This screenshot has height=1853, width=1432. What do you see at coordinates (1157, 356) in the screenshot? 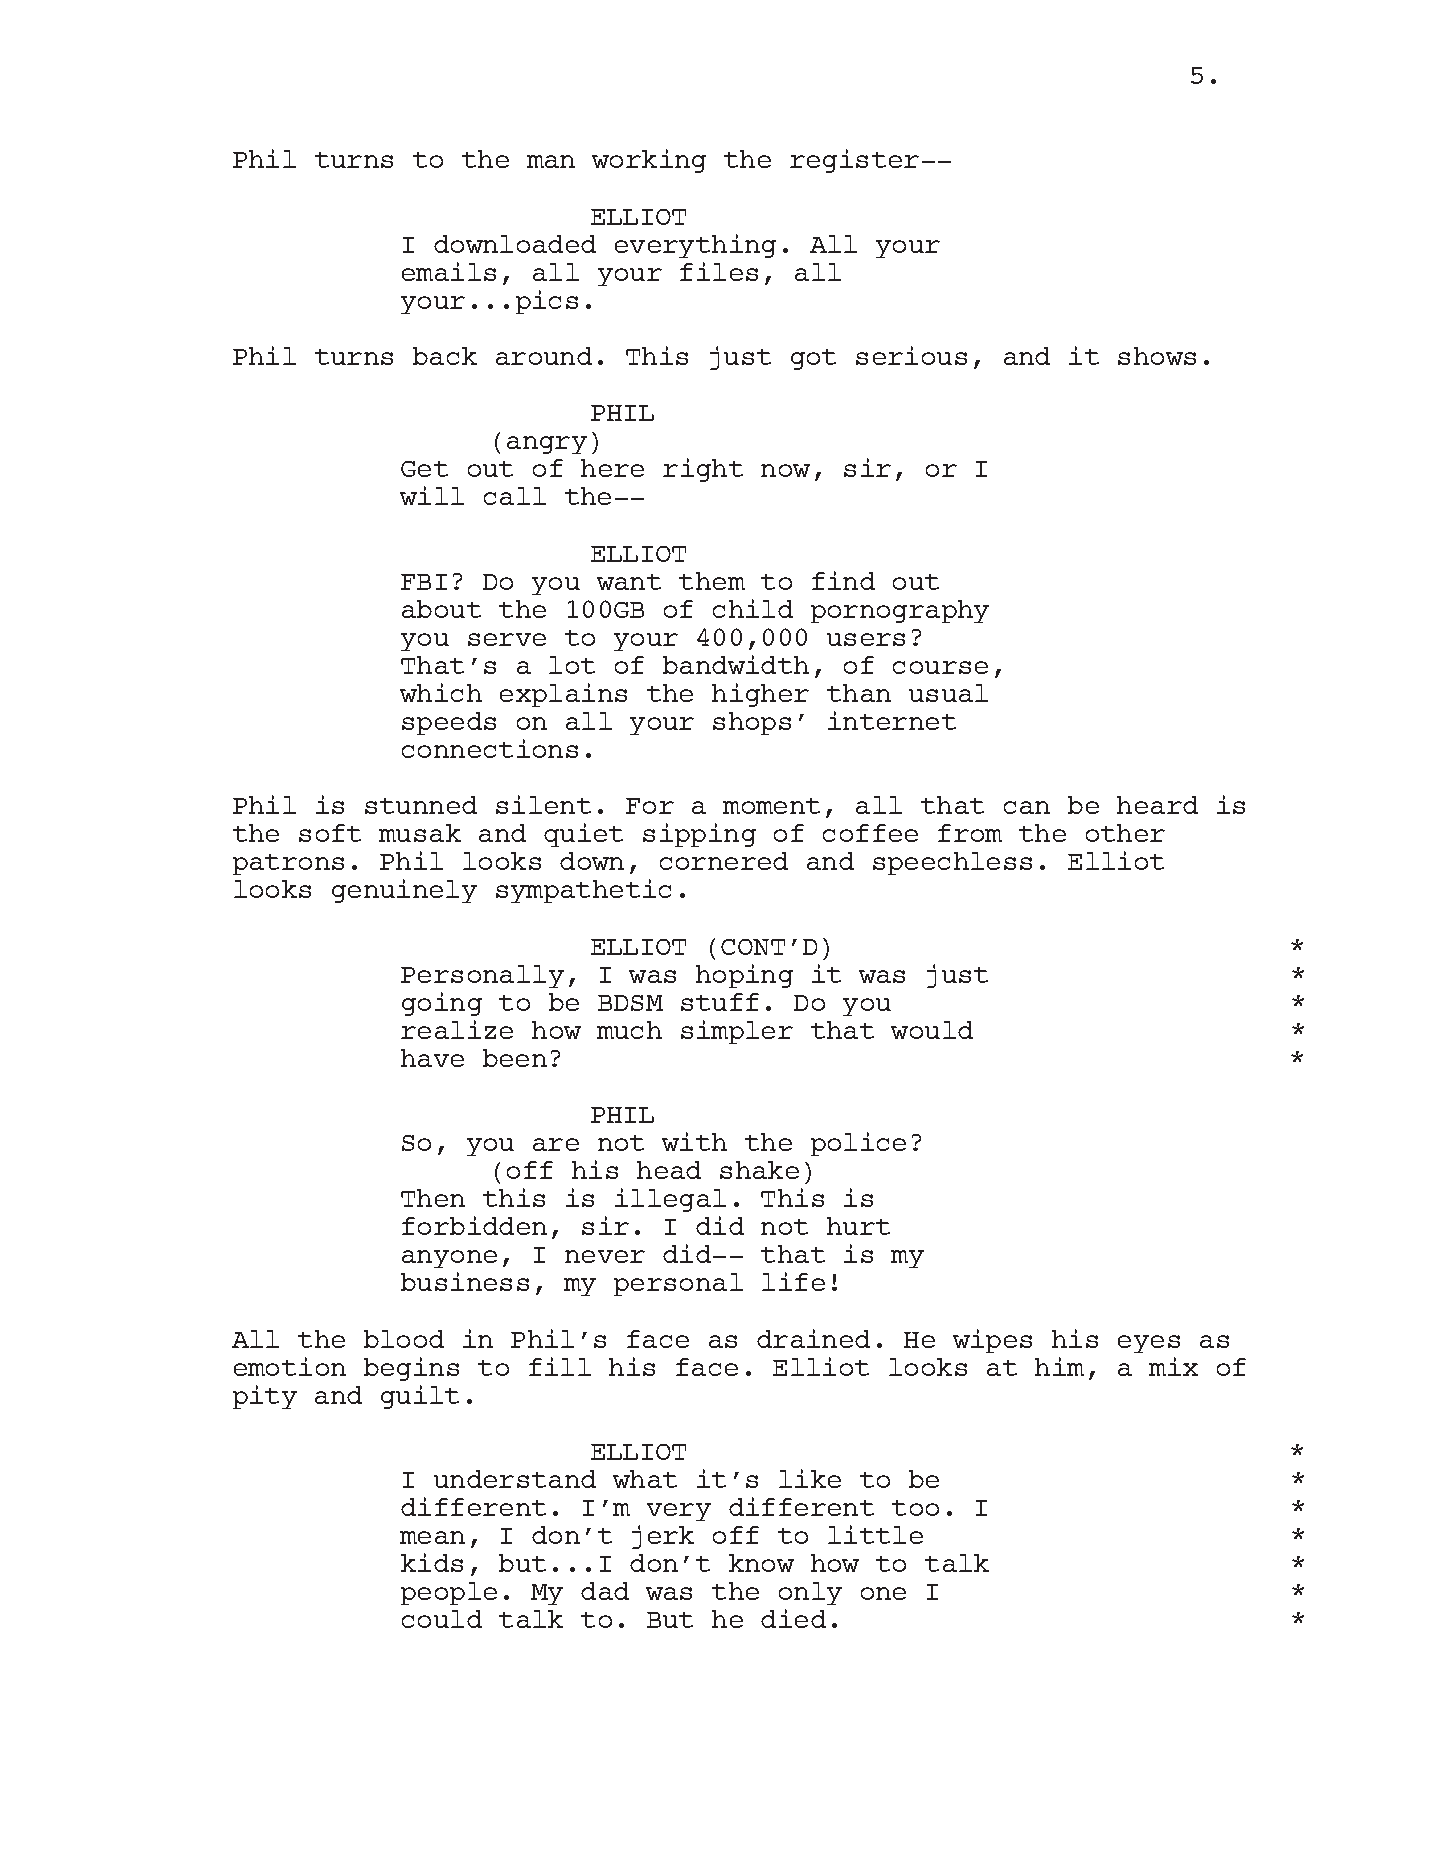
I see `shows` at bounding box center [1157, 356].
